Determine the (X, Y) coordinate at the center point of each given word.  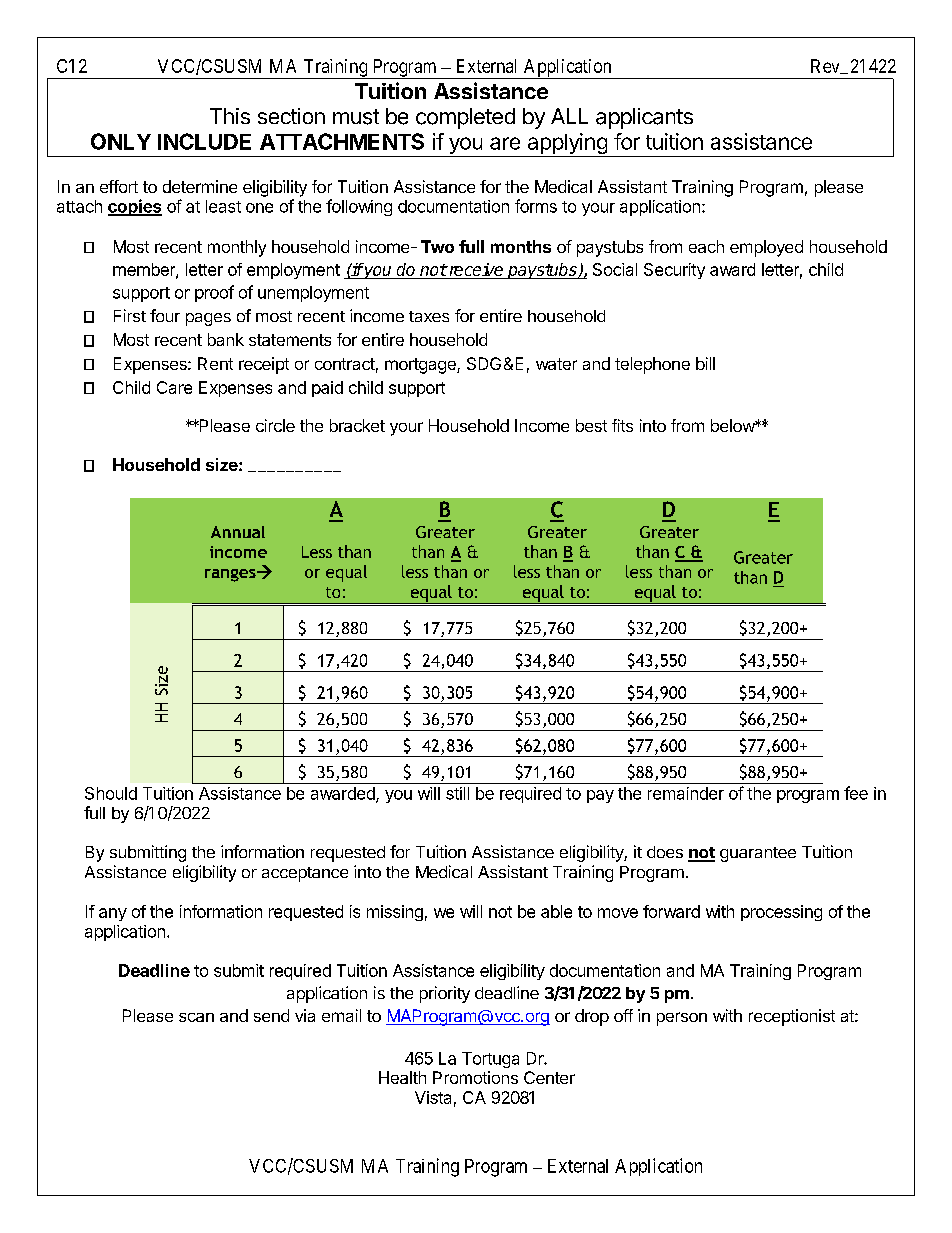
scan (196, 1017)
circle (275, 425)
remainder (686, 793)
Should (111, 793)
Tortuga (490, 1060)
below (733, 425)
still (457, 793)
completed (465, 118)
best (591, 425)
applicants (644, 118)
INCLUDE (204, 141)
